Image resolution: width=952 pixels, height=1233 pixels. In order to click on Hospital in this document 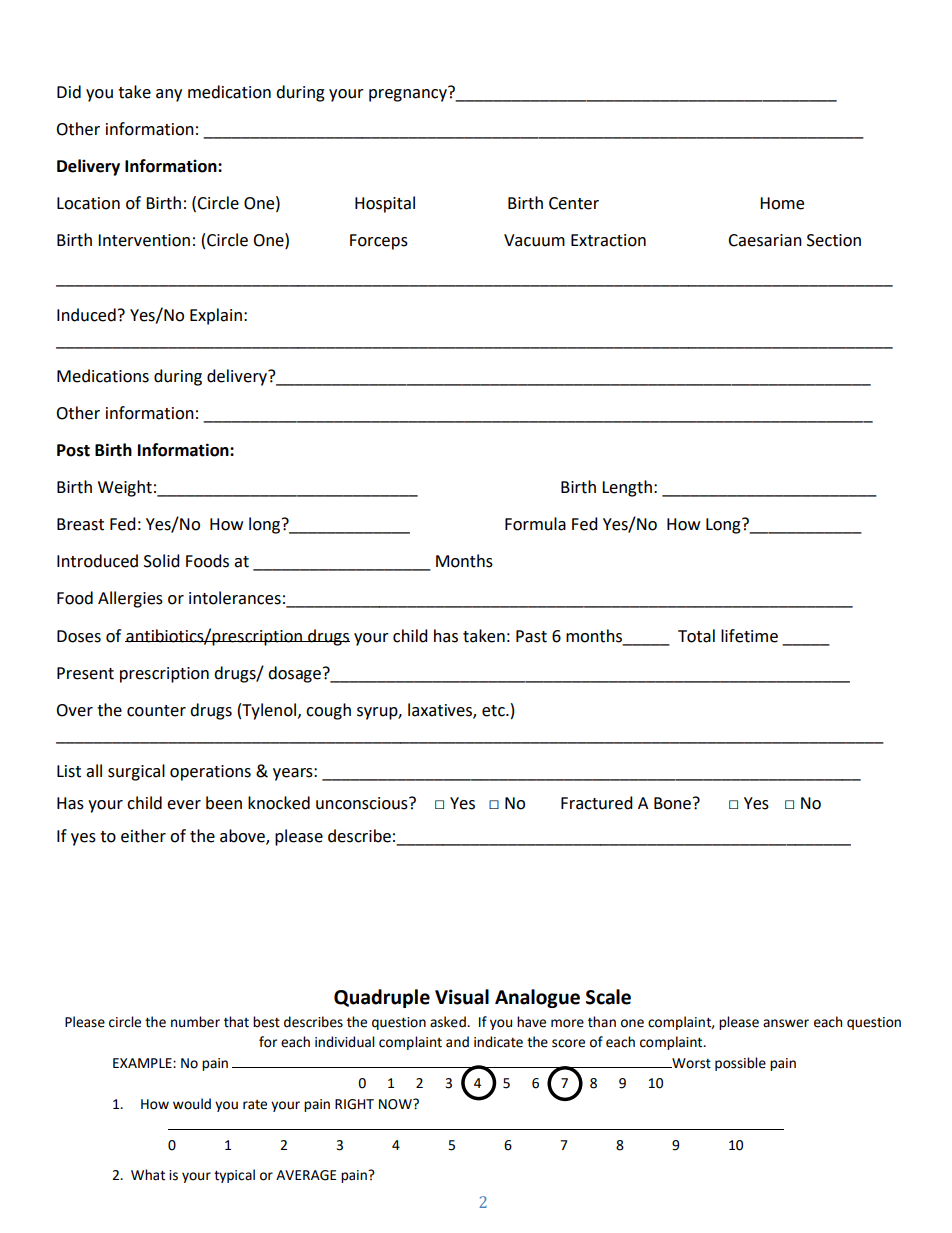, I will do `click(385, 204)`.
